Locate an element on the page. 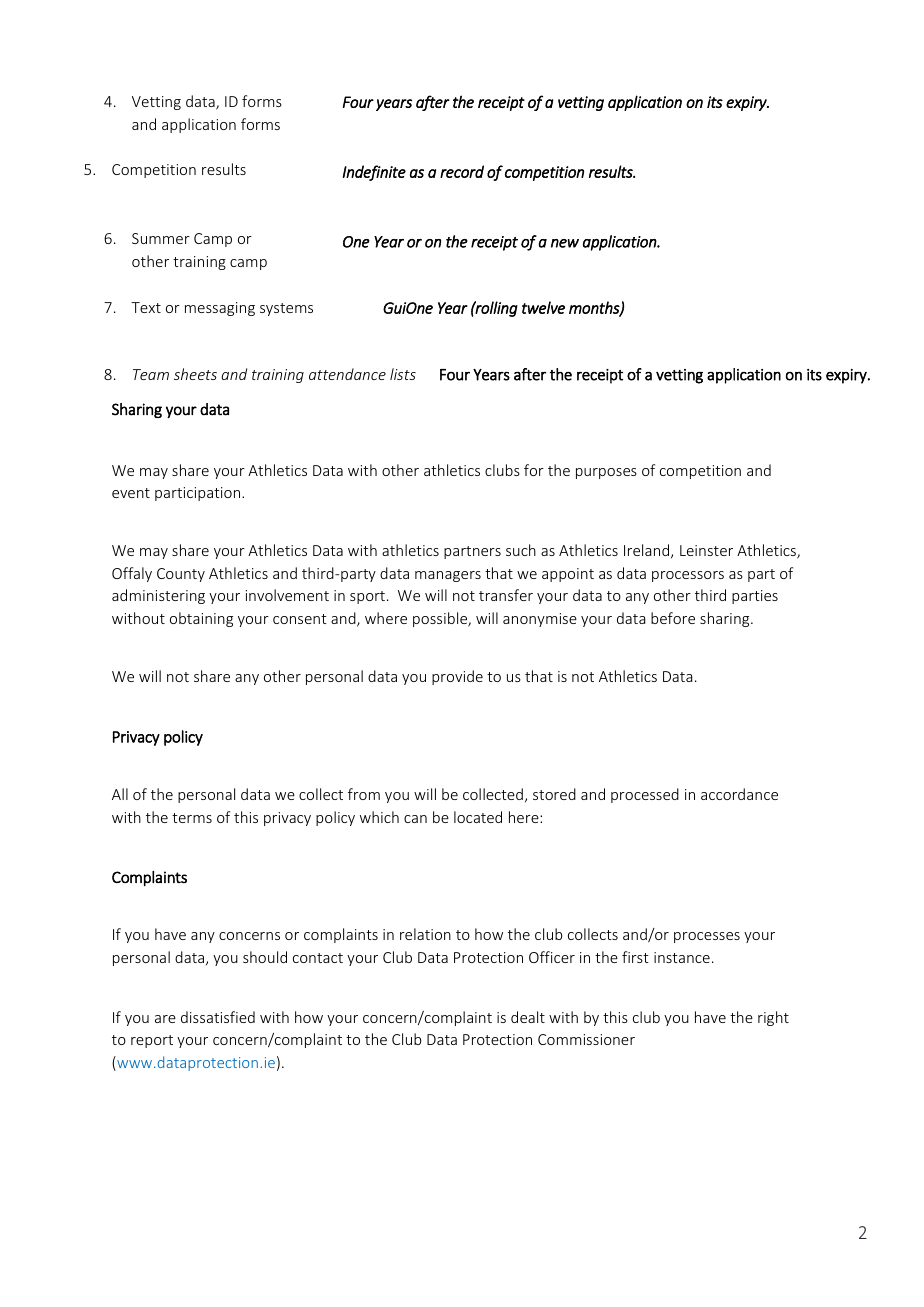  located is located at coordinates (478, 817).
